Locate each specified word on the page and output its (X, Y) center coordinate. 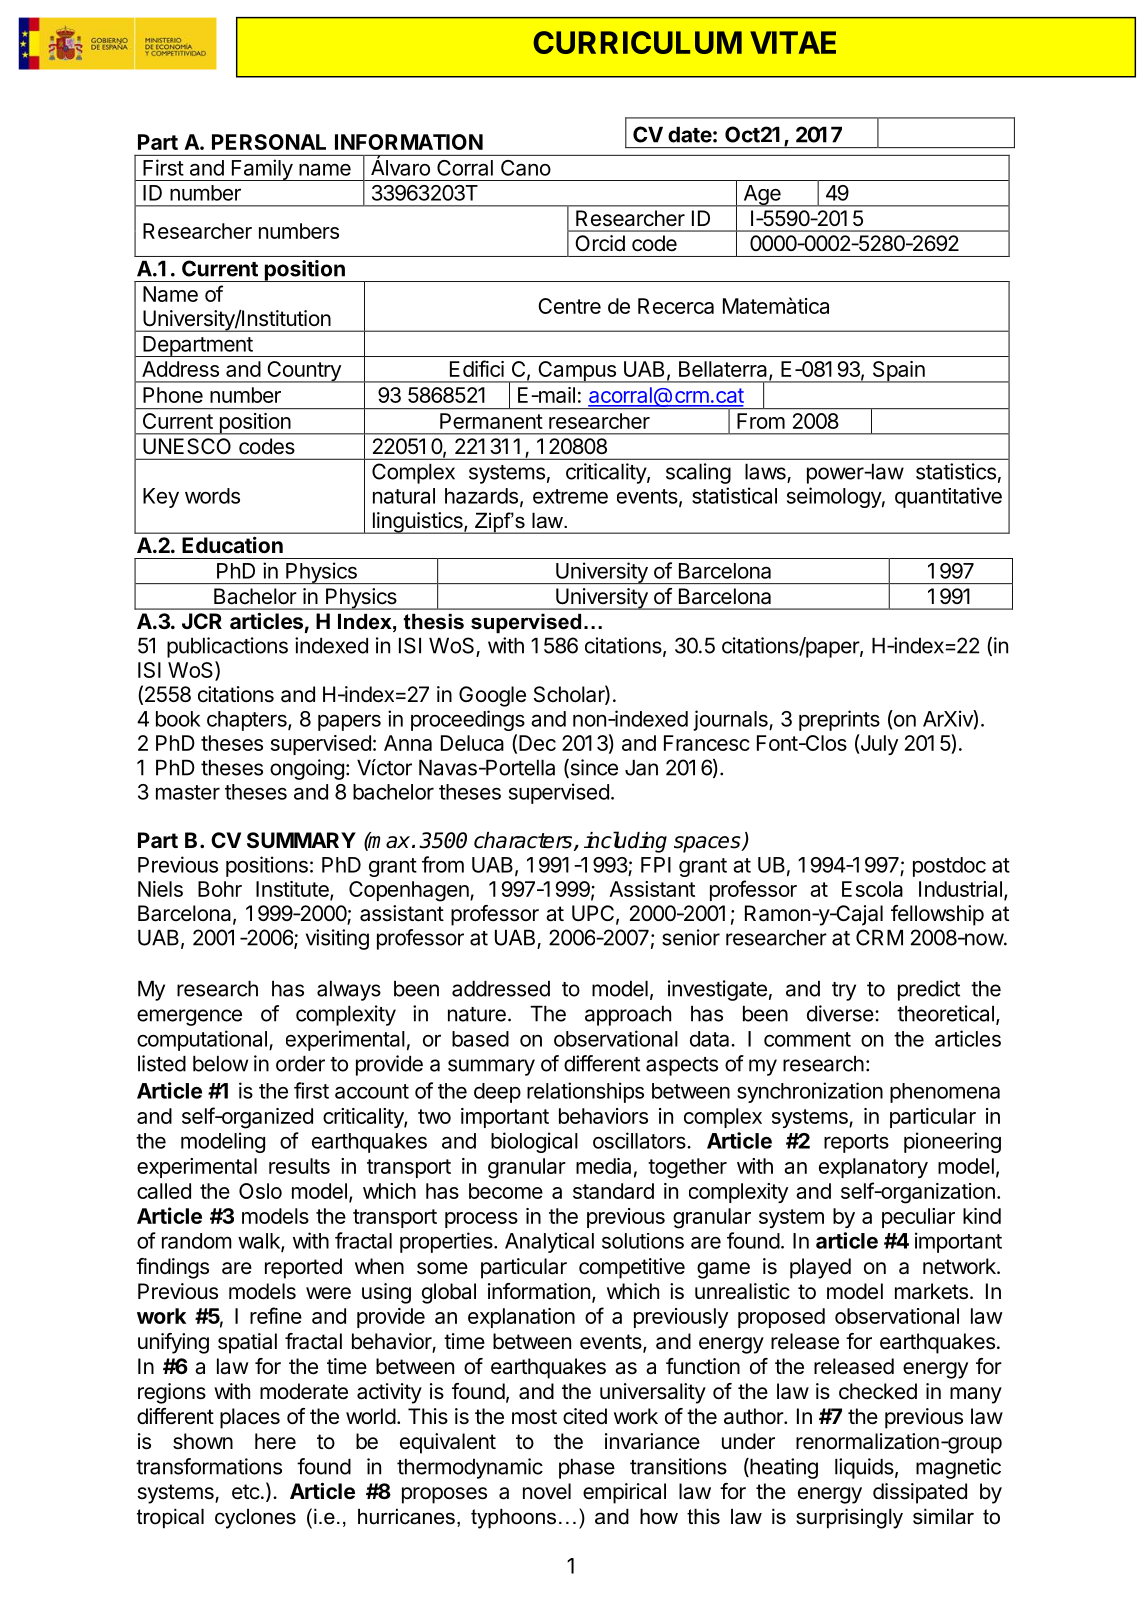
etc (246, 1492)
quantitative (948, 497)
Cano (526, 168)
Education (232, 545)
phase (587, 1468)
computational (202, 1040)
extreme (570, 496)
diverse (841, 1013)
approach (628, 1015)
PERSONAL (269, 142)
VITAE (793, 42)
